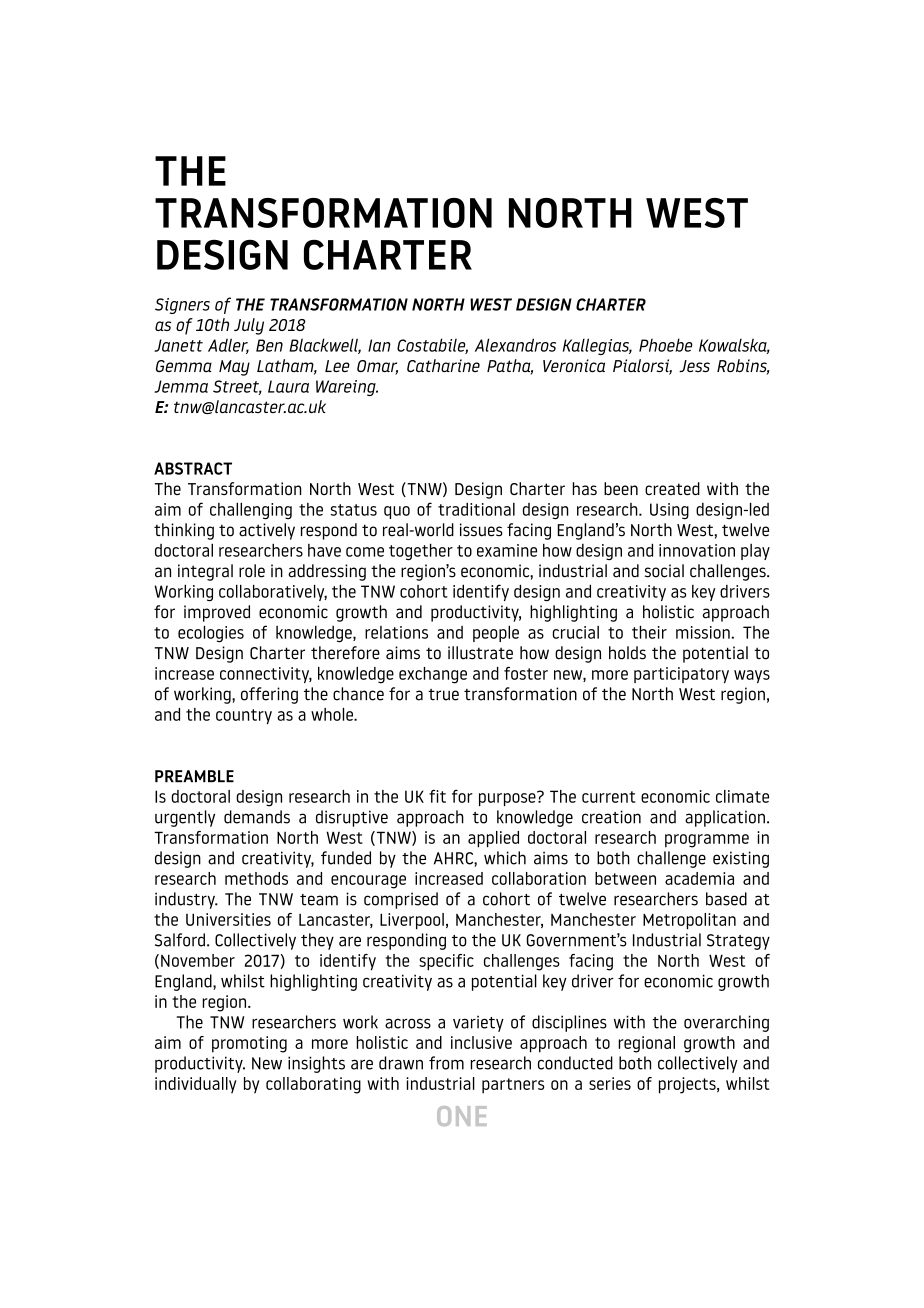 This screenshot has width=924, height=1308. What do you see at coordinates (462, 1116) in the screenshot?
I see `ONE` at bounding box center [462, 1116].
